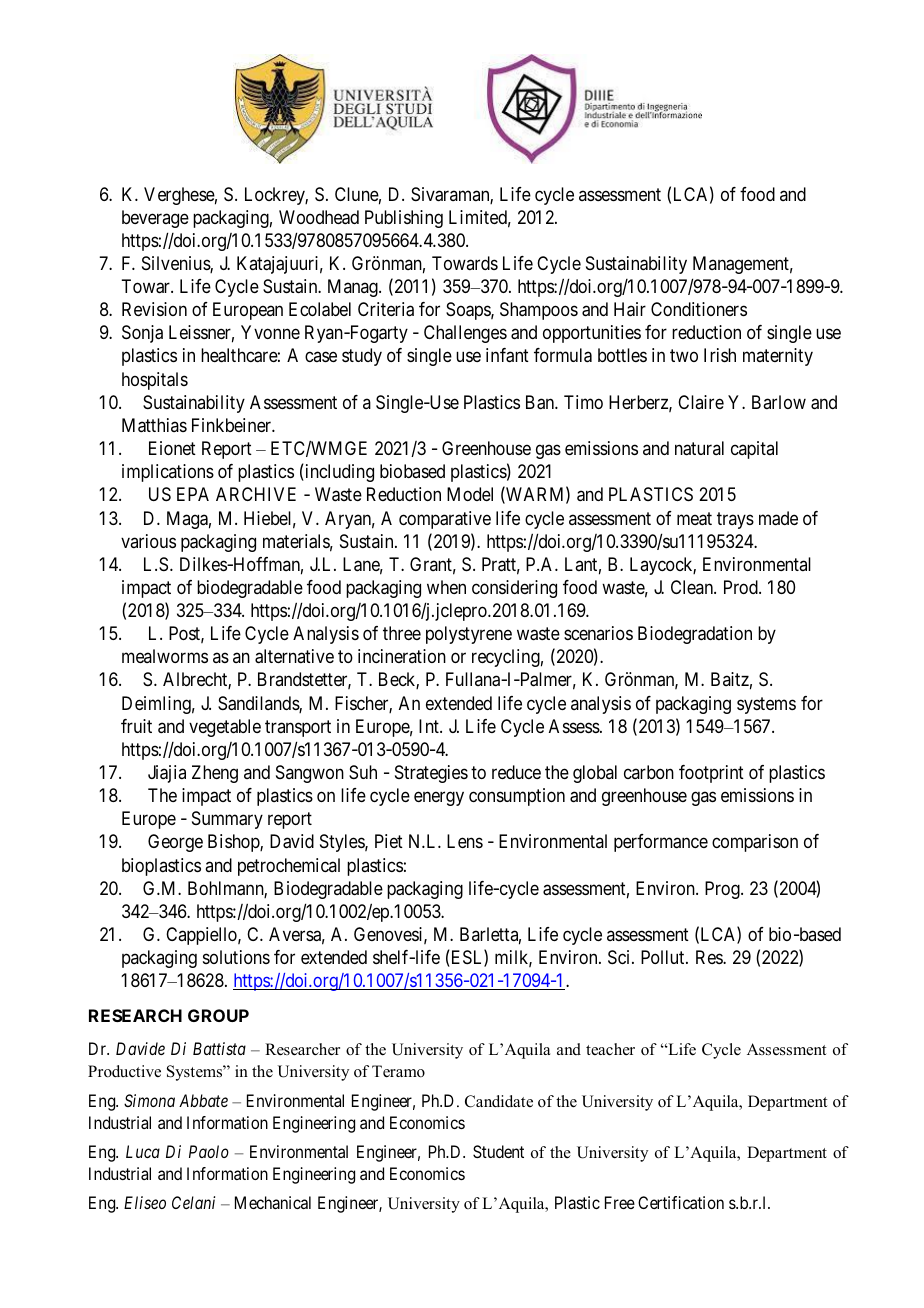 The height and width of the document is (1308, 924). What do you see at coordinates (148, 541) in the document?
I see `various` at bounding box center [148, 541].
